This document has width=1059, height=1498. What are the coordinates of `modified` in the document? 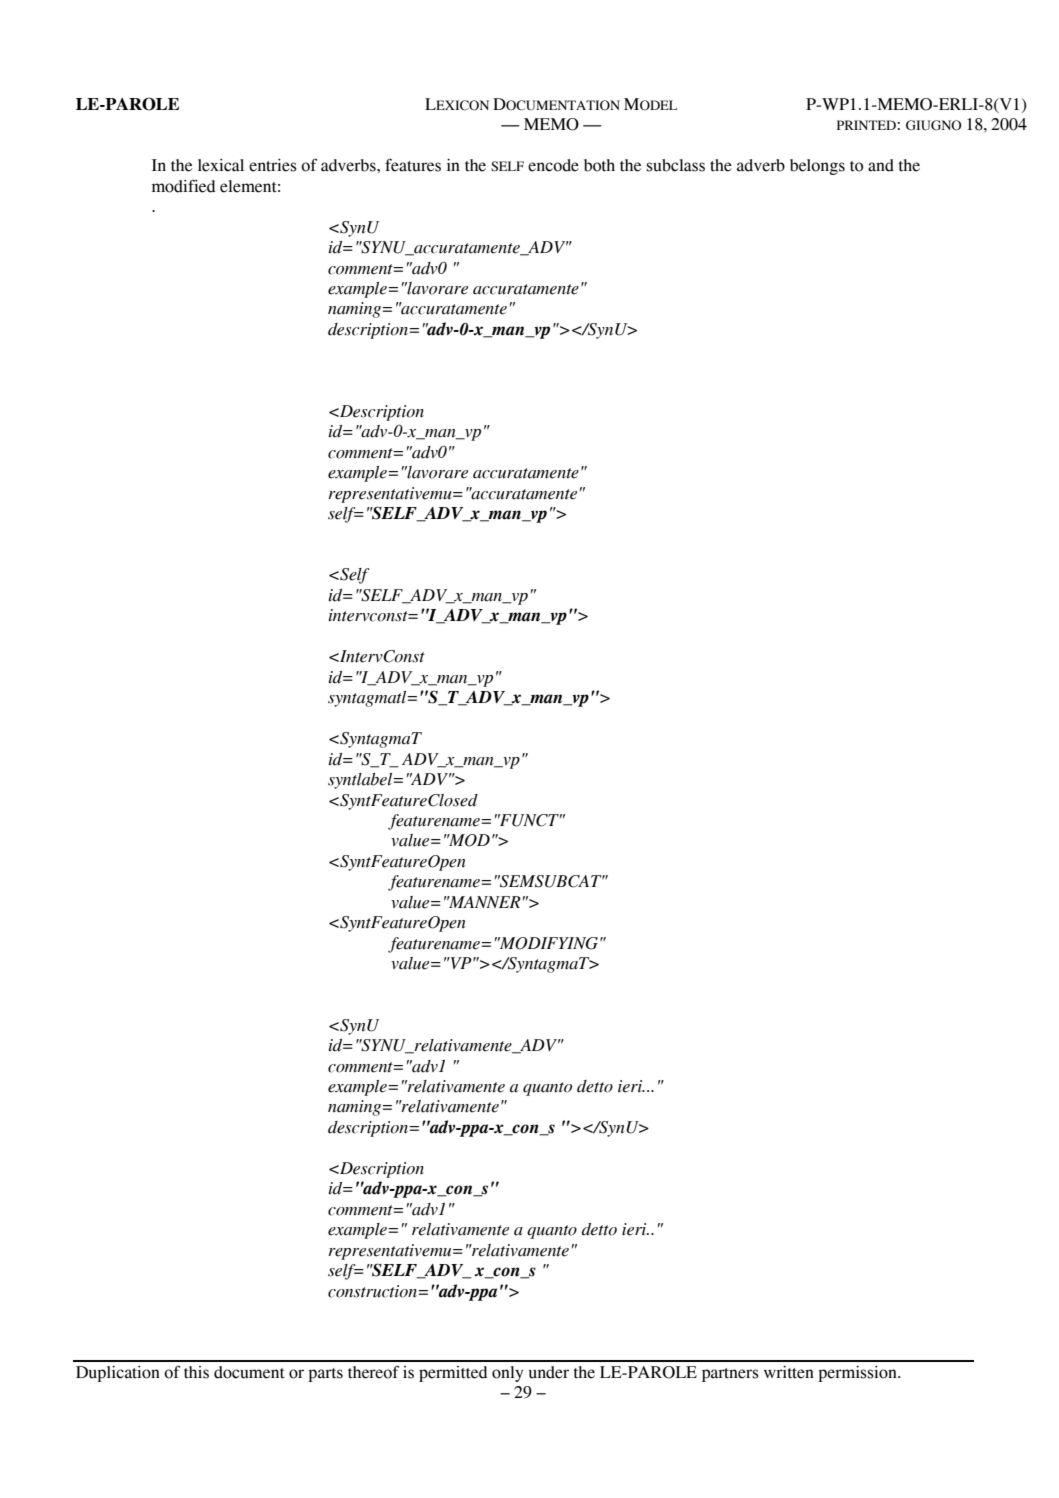 It's located at (184, 186).
